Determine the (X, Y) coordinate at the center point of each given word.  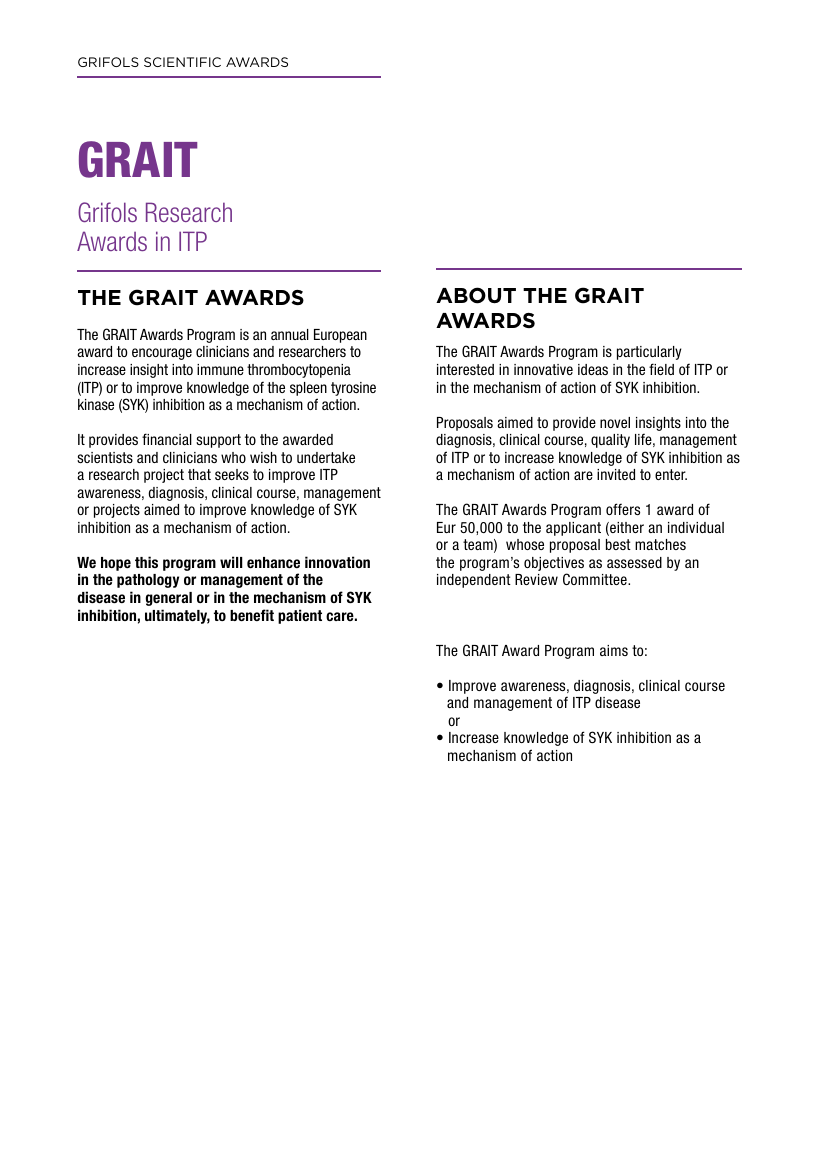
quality (610, 441)
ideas (593, 369)
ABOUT (476, 295)
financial (167, 439)
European (340, 336)
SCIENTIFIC (182, 62)
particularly (649, 353)
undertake (326, 457)
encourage (162, 354)
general (169, 599)
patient (300, 616)
